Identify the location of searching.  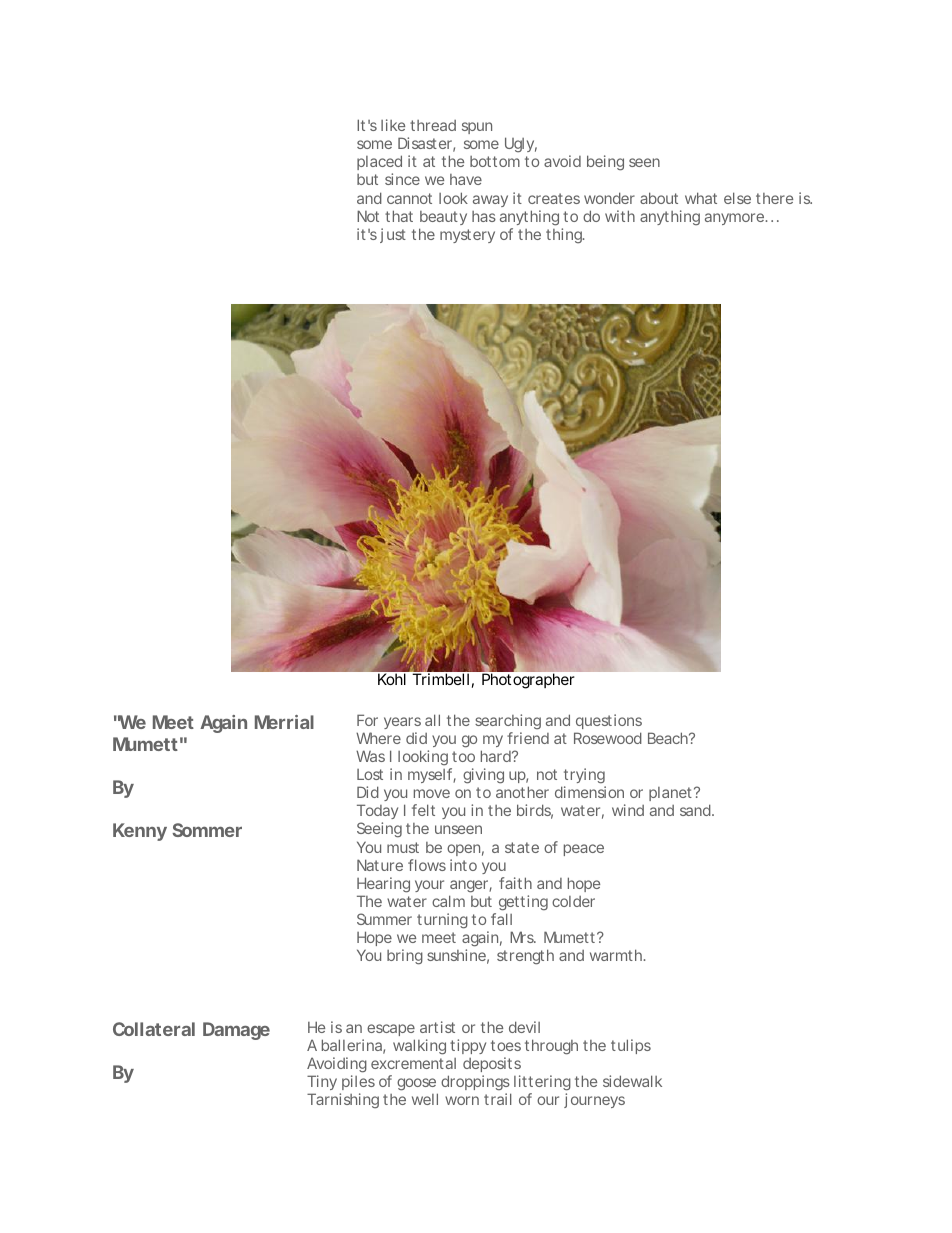
(508, 723).
